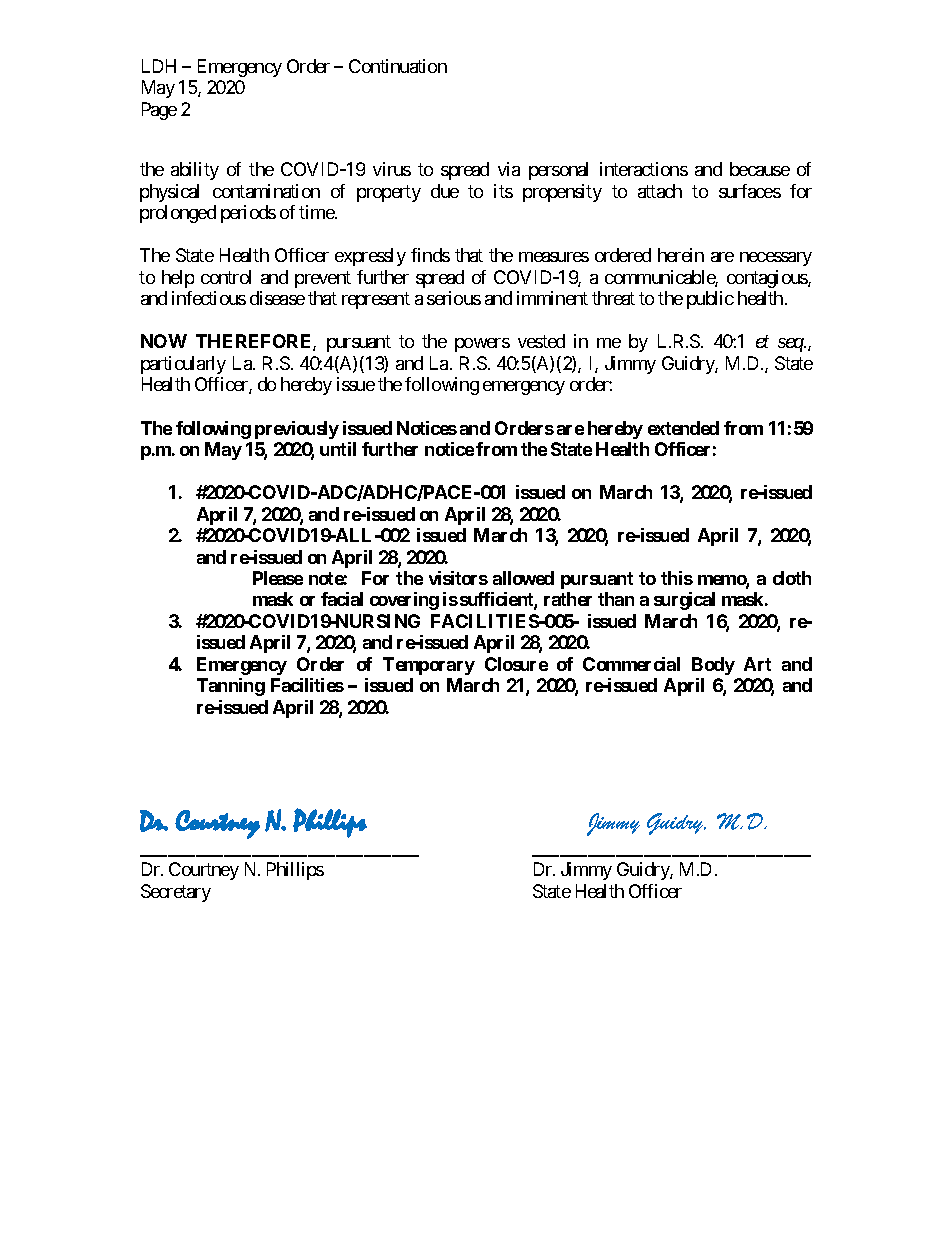  I want to click on extended, so click(683, 428).
